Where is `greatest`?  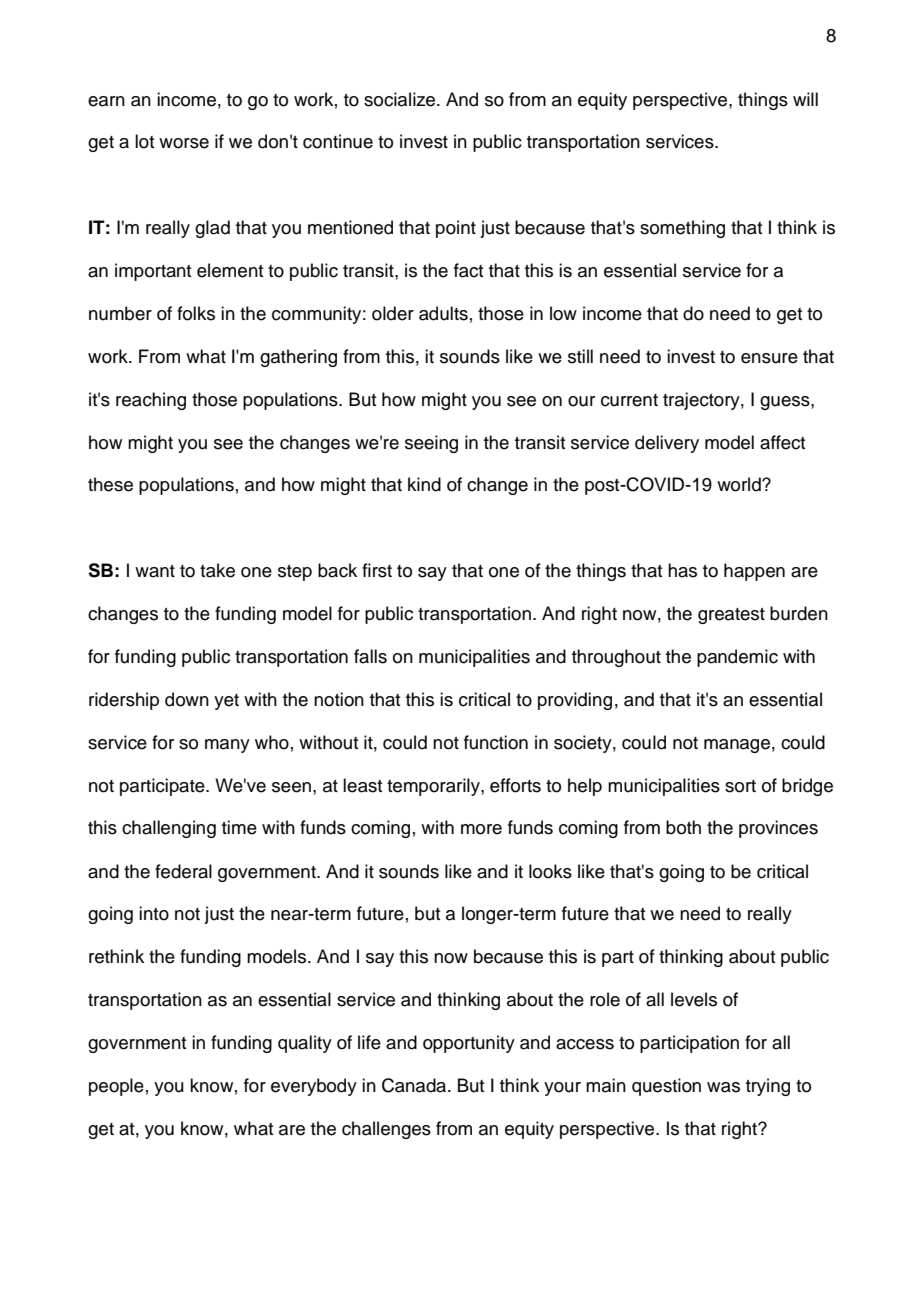
greatest is located at coordinates (731, 616).
